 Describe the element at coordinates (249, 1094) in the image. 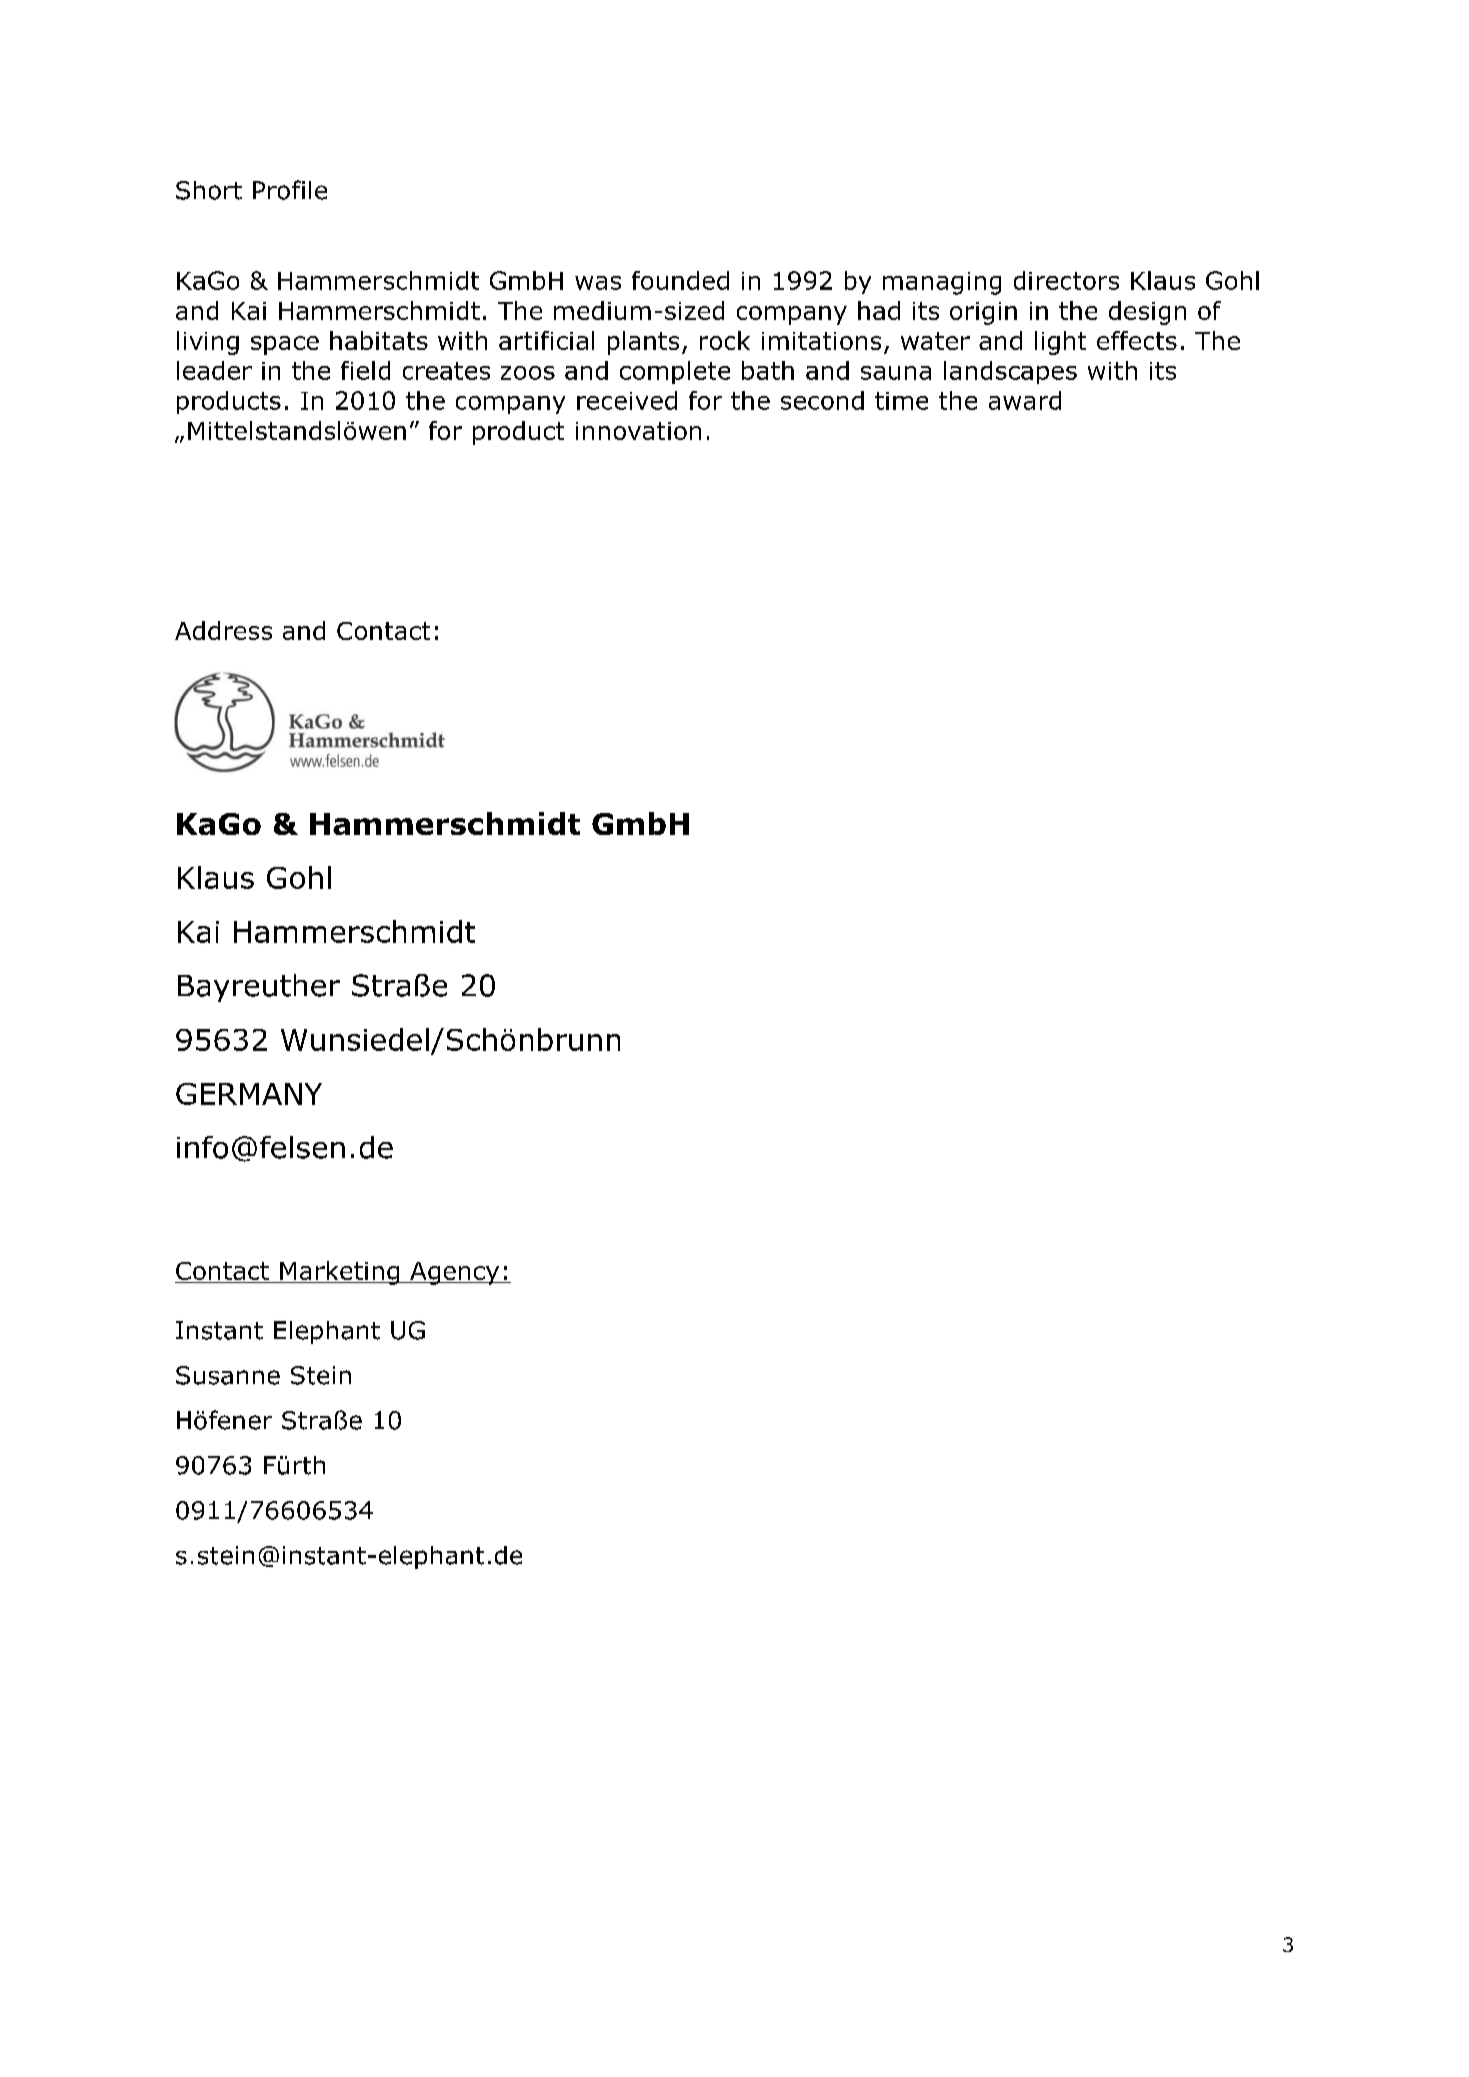

I see `GERMANY` at that location.
